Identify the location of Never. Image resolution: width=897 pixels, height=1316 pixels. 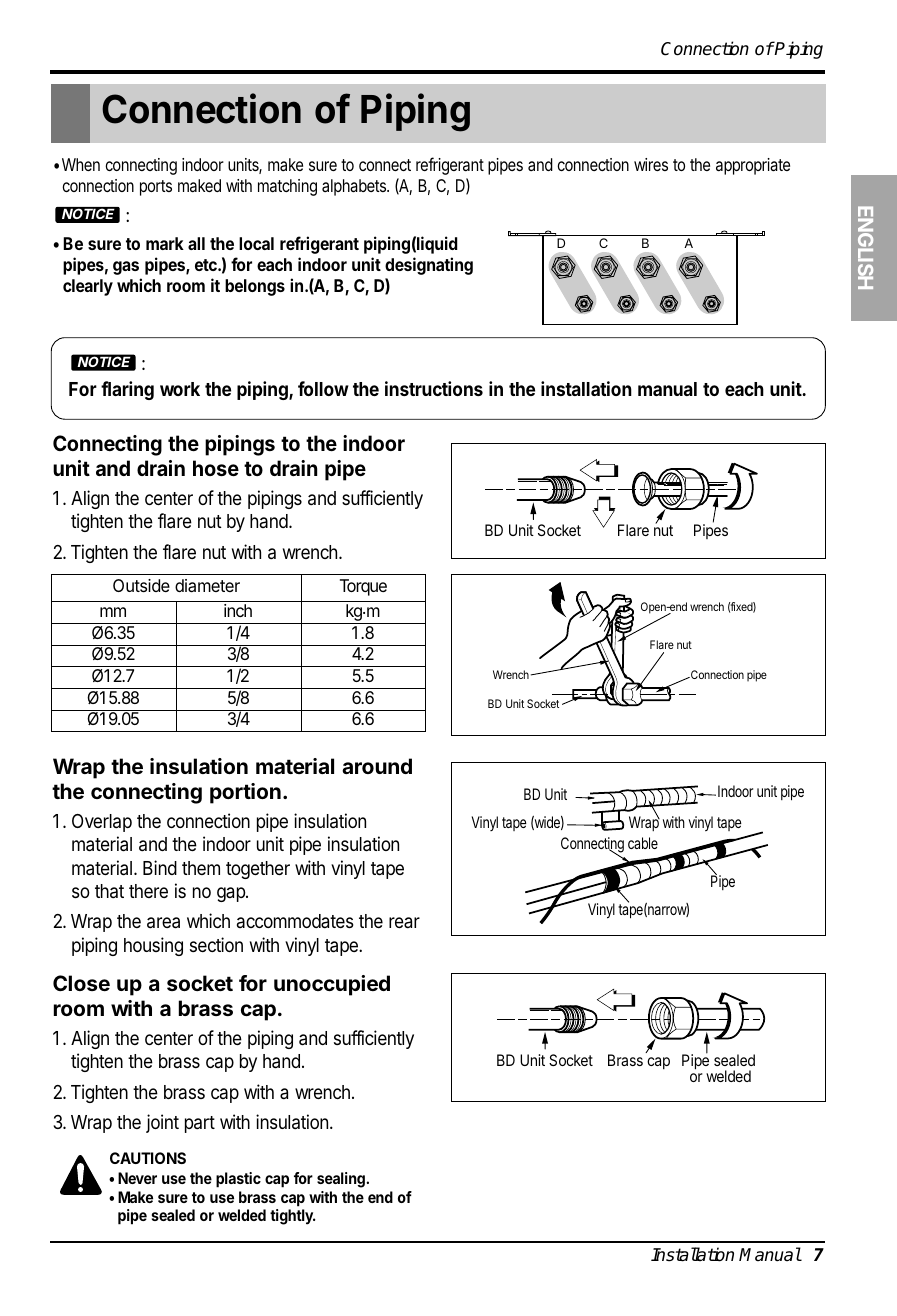
(137, 1178).
